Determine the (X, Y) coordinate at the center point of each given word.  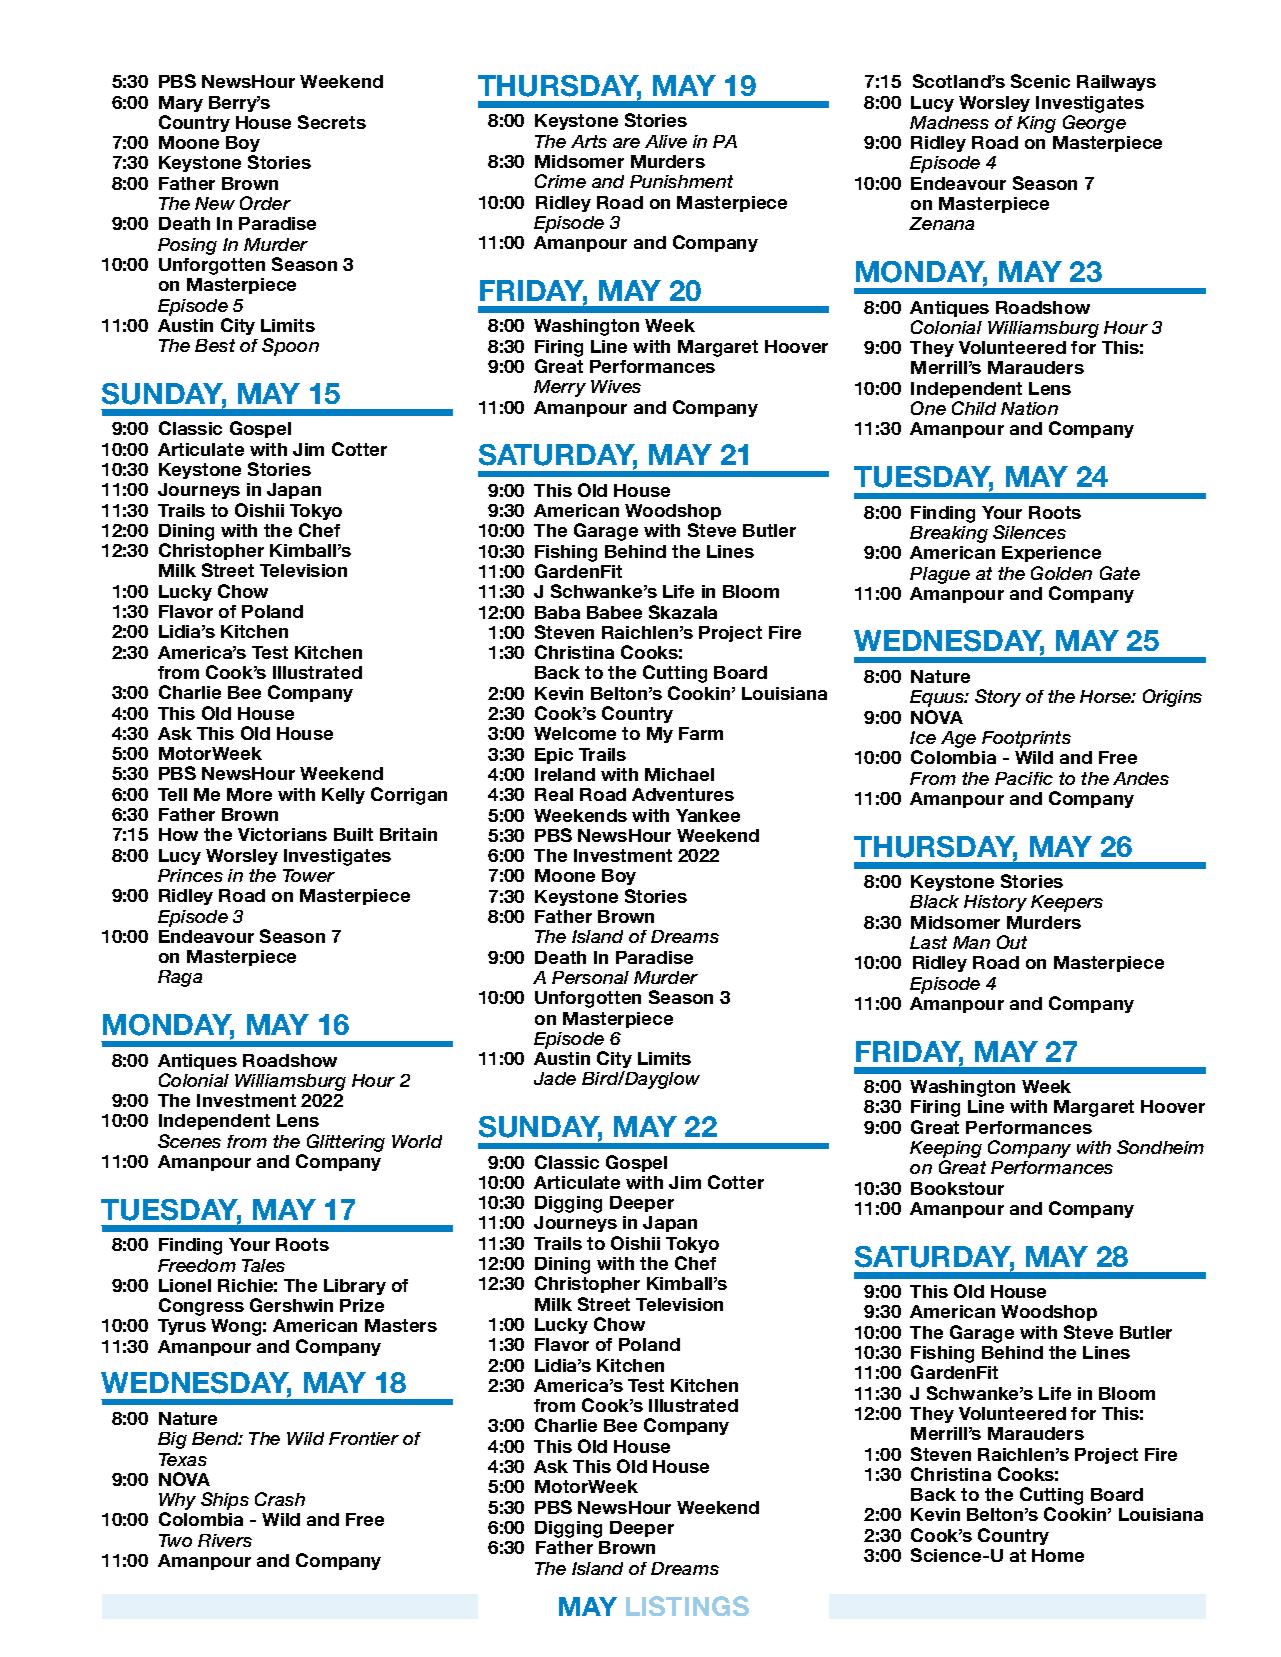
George (1094, 124)
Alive (666, 141)
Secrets (332, 122)
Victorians (282, 834)
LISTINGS (687, 1606)
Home (1058, 1555)
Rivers (225, 1540)
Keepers (1067, 903)
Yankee (708, 815)
